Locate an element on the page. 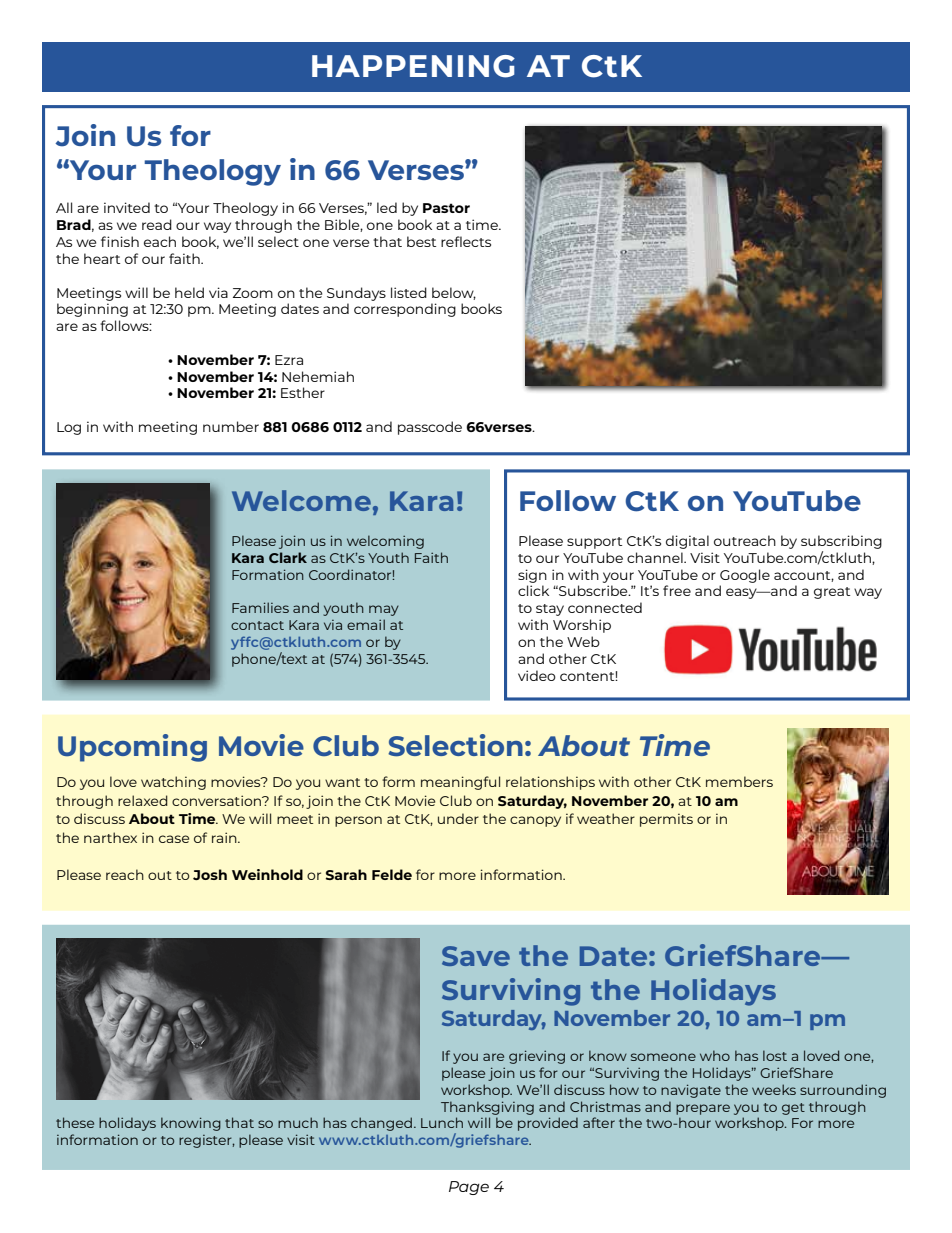  get is located at coordinates (793, 1109).
